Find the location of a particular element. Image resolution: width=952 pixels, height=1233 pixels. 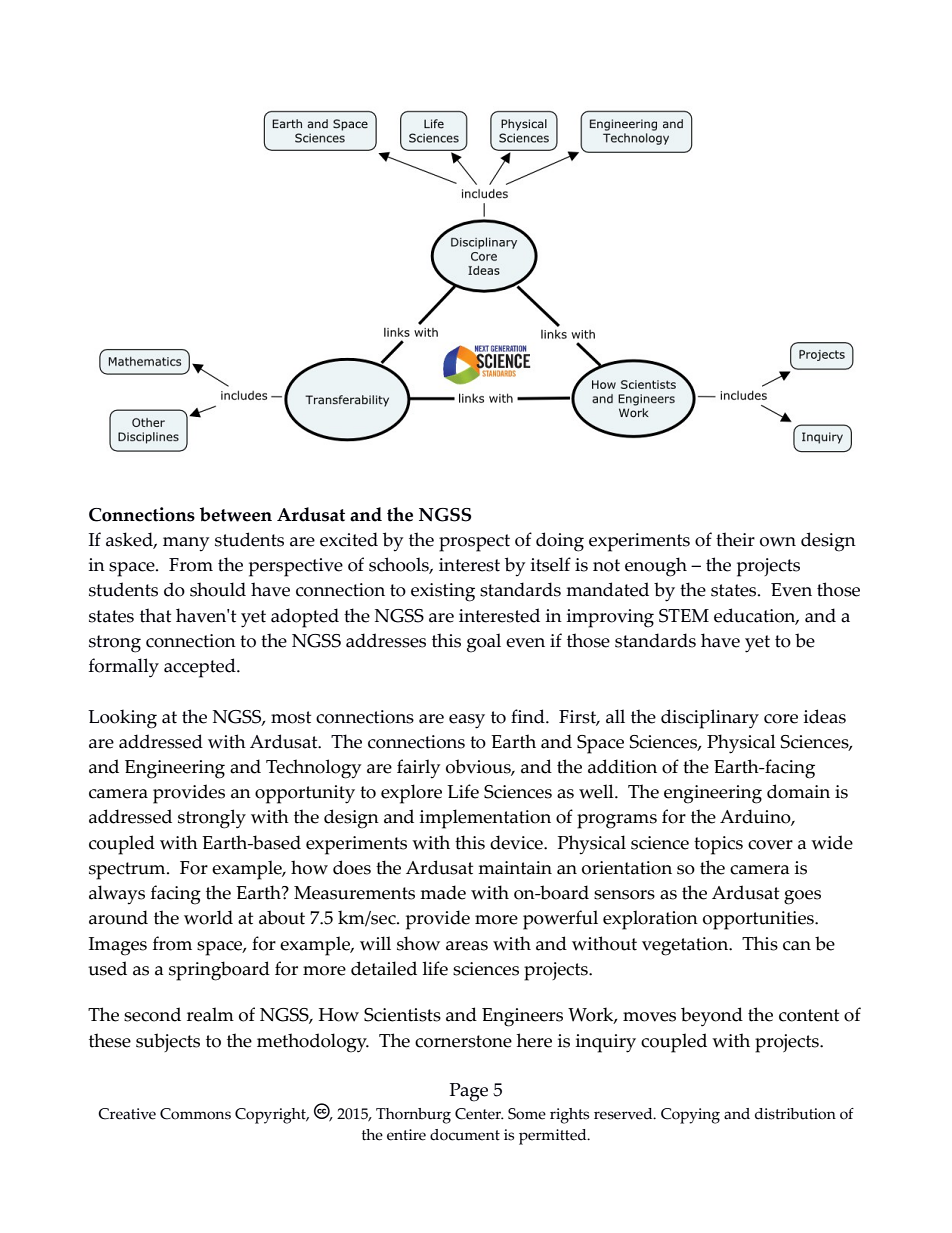

their is located at coordinates (735, 539).
